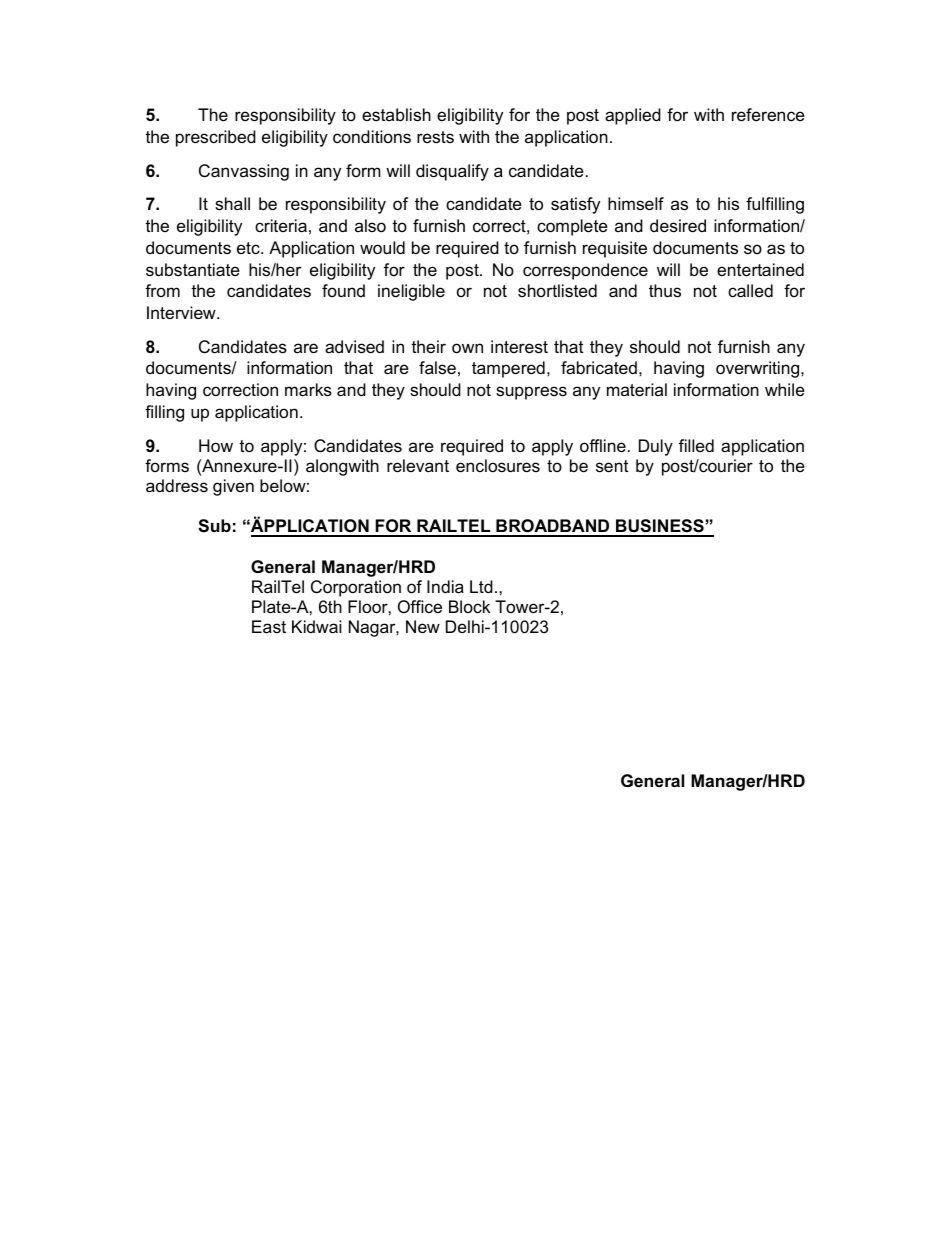 This page has height=1233, width=952. I want to click on How, so click(216, 446).
